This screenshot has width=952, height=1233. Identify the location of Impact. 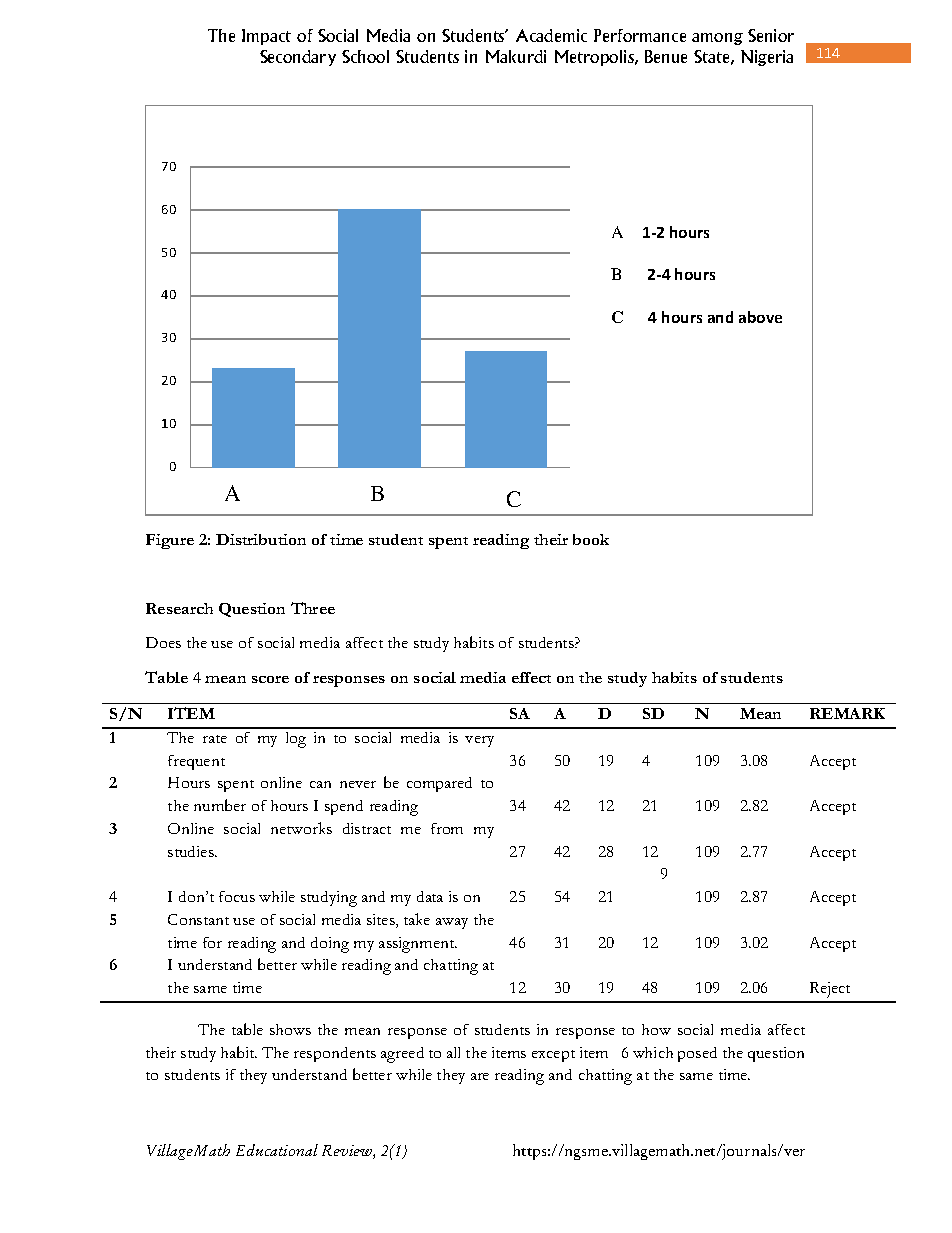
(266, 37).
